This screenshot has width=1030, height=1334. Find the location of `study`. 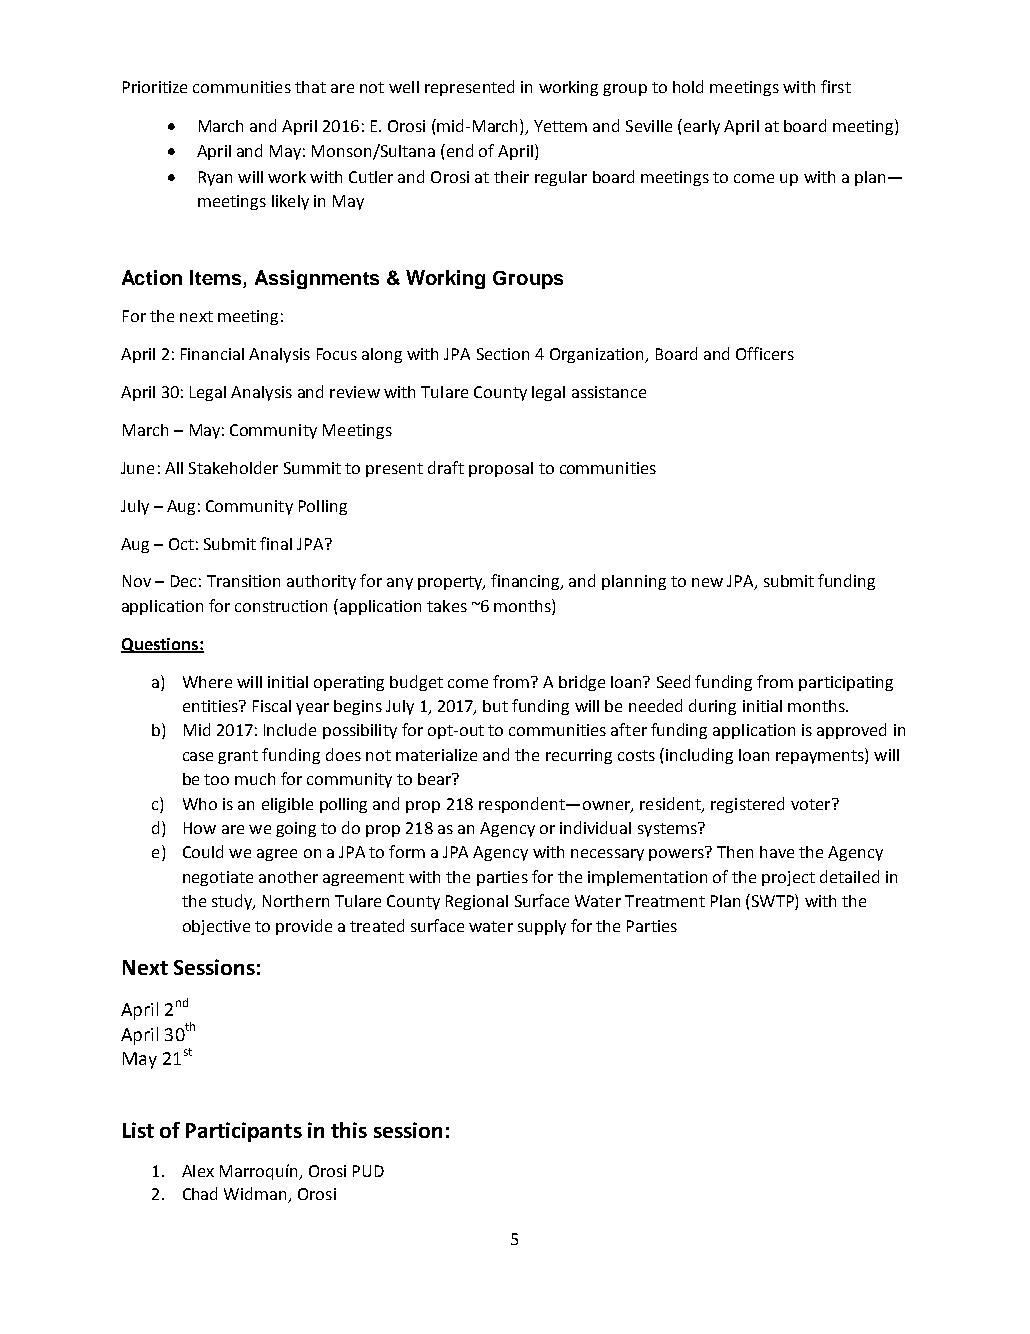

study is located at coordinates (233, 902).
